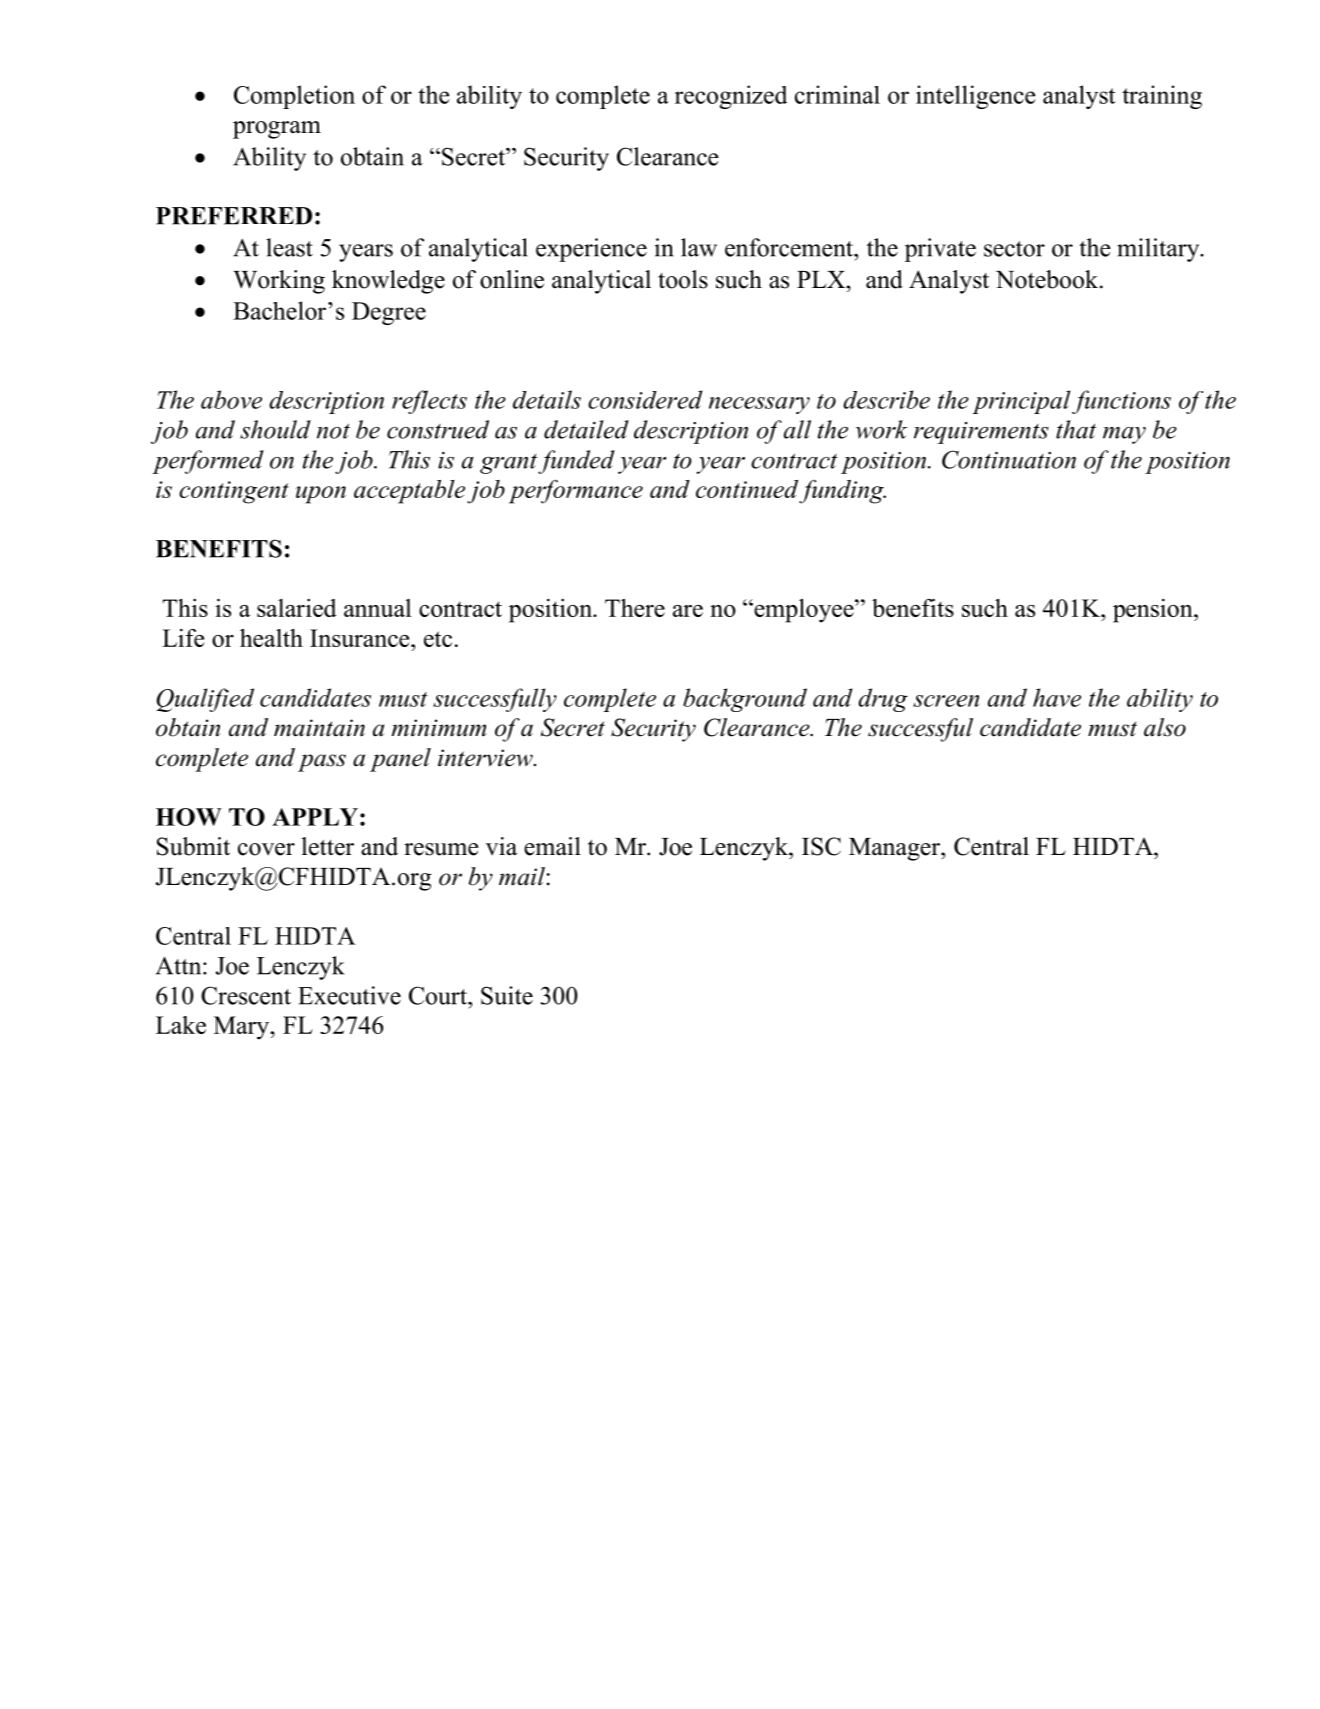 Image resolution: width=1320 pixels, height=1709 pixels. Describe the element at coordinates (507, 995) in the document. I see `Suite` at that location.
